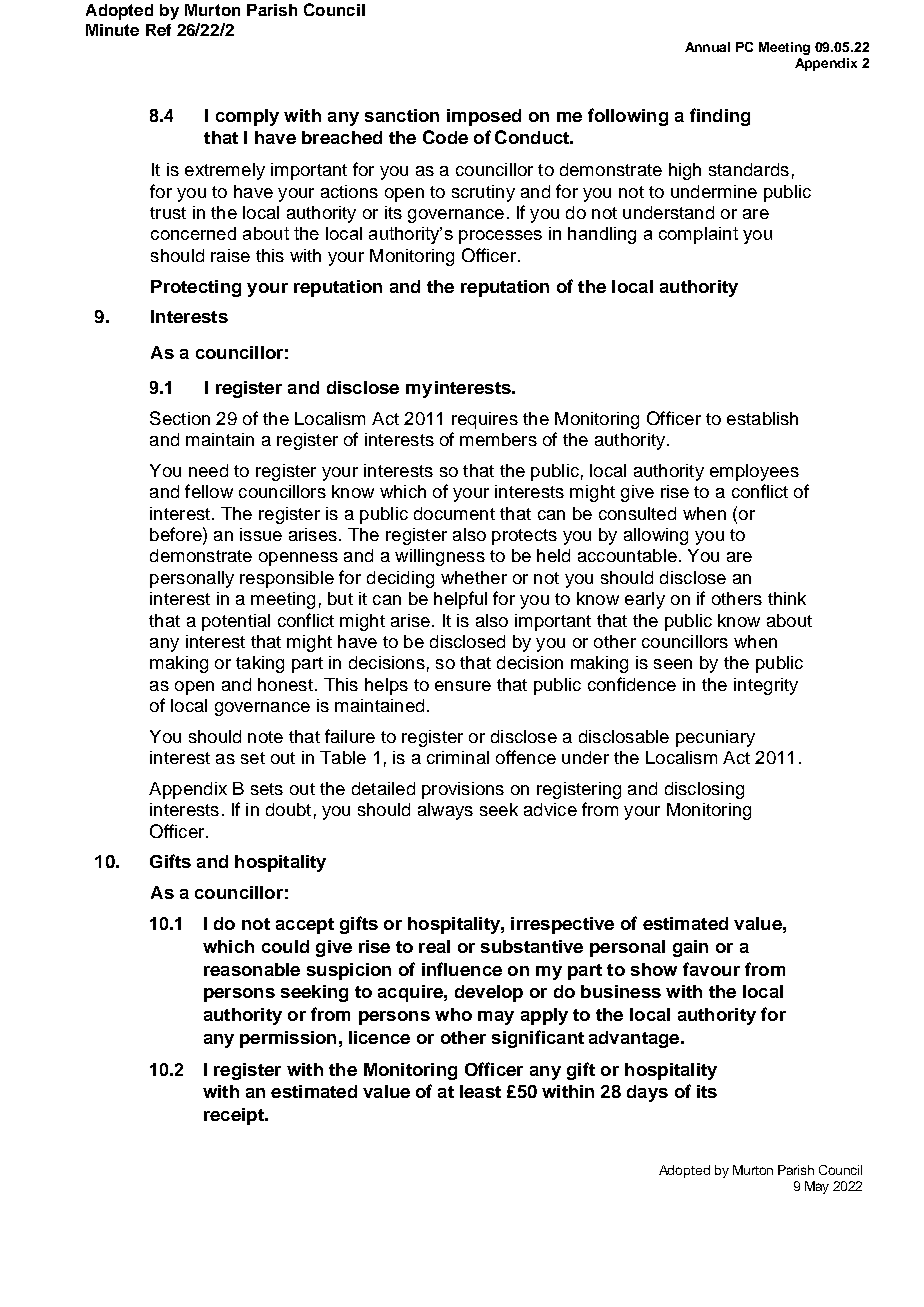 The height and width of the screenshot is (1307, 924). Describe the element at coordinates (440, 557) in the screenshot. I see `willingness` at that location.
